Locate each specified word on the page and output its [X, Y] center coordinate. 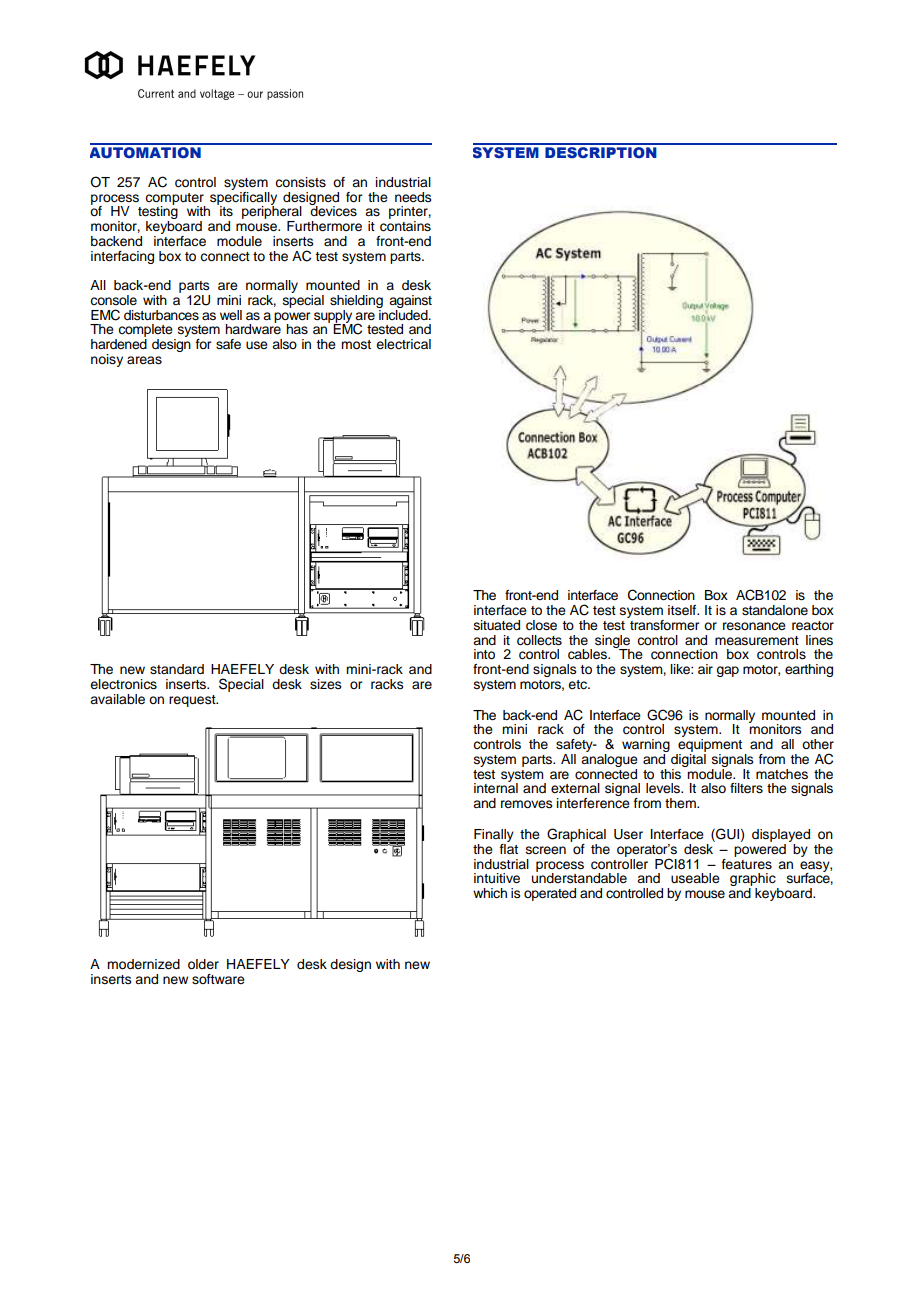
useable [695, 878]
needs [413, 197]
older [203, 964]
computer [175, 200]
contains [405, 226]
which [490, 893]
